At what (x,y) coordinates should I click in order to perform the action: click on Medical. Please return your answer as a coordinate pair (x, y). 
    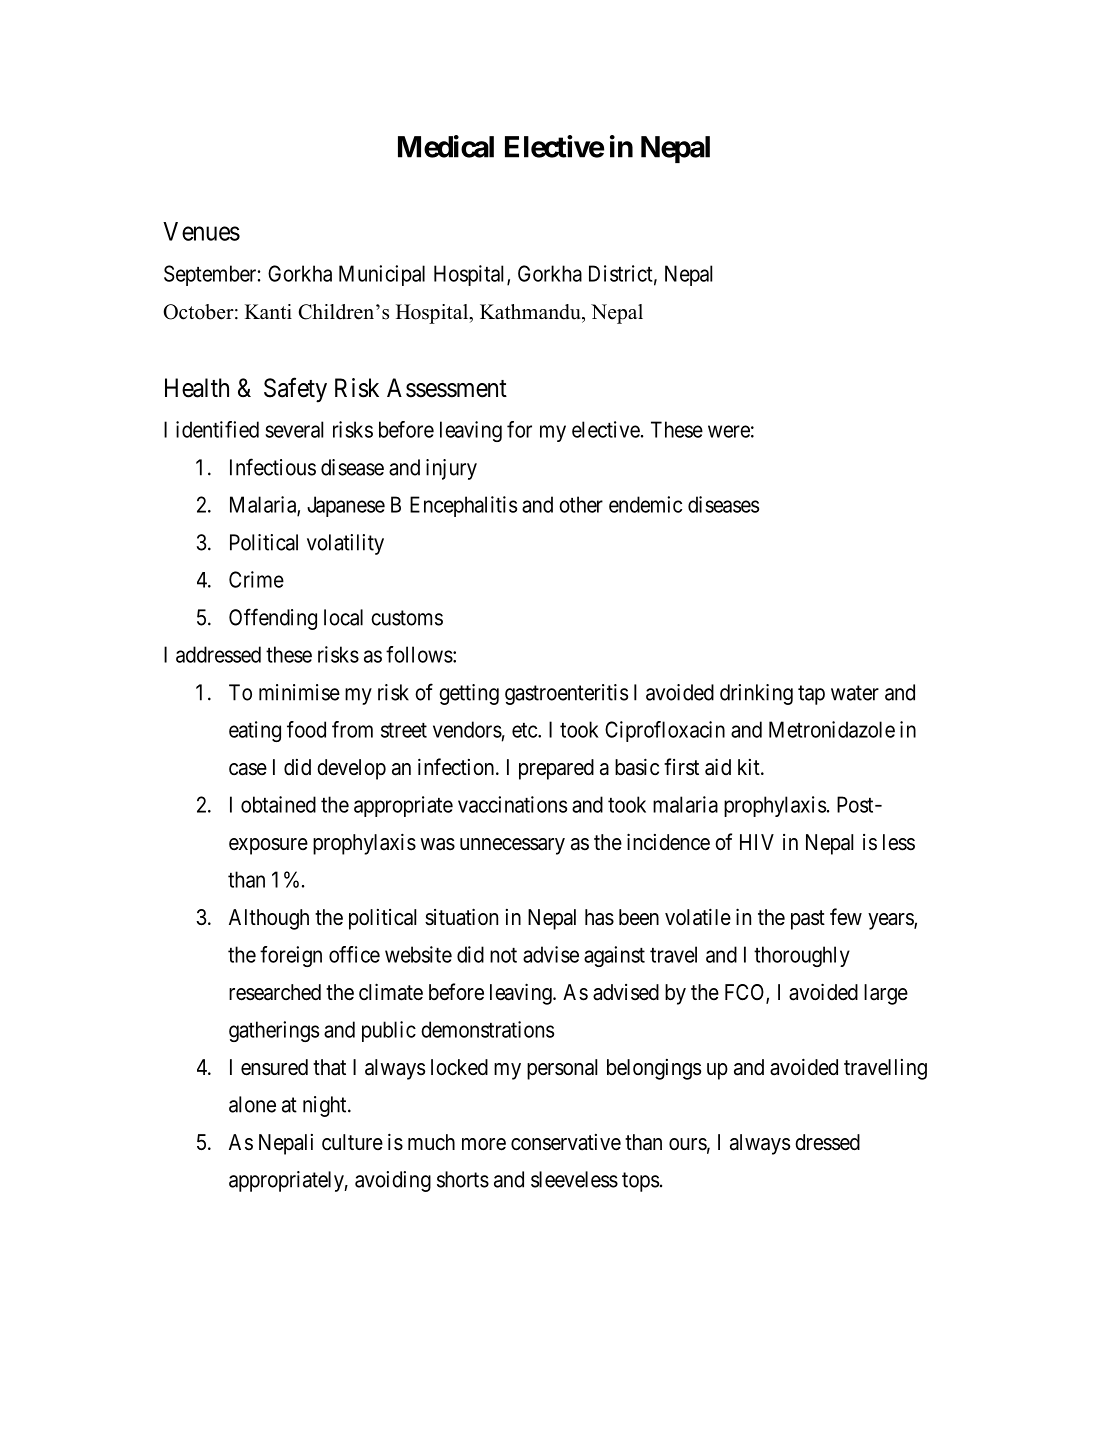
    Looking at the image, I should click on (446, 146).
